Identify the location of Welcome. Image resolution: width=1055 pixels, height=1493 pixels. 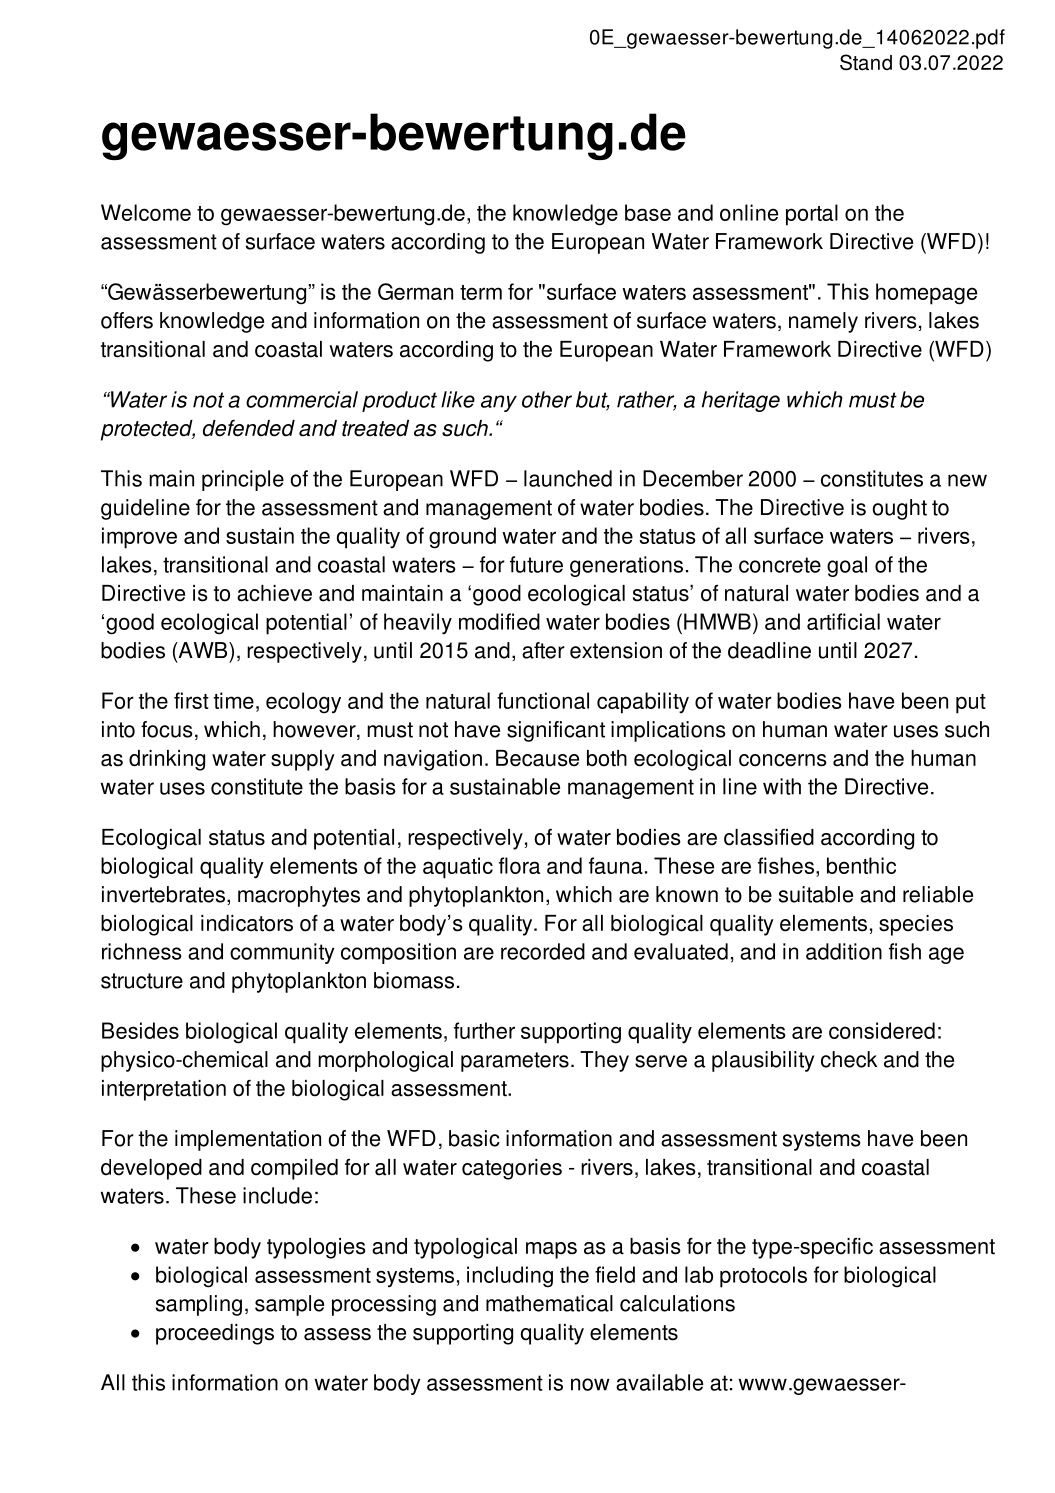
(146, 212).
